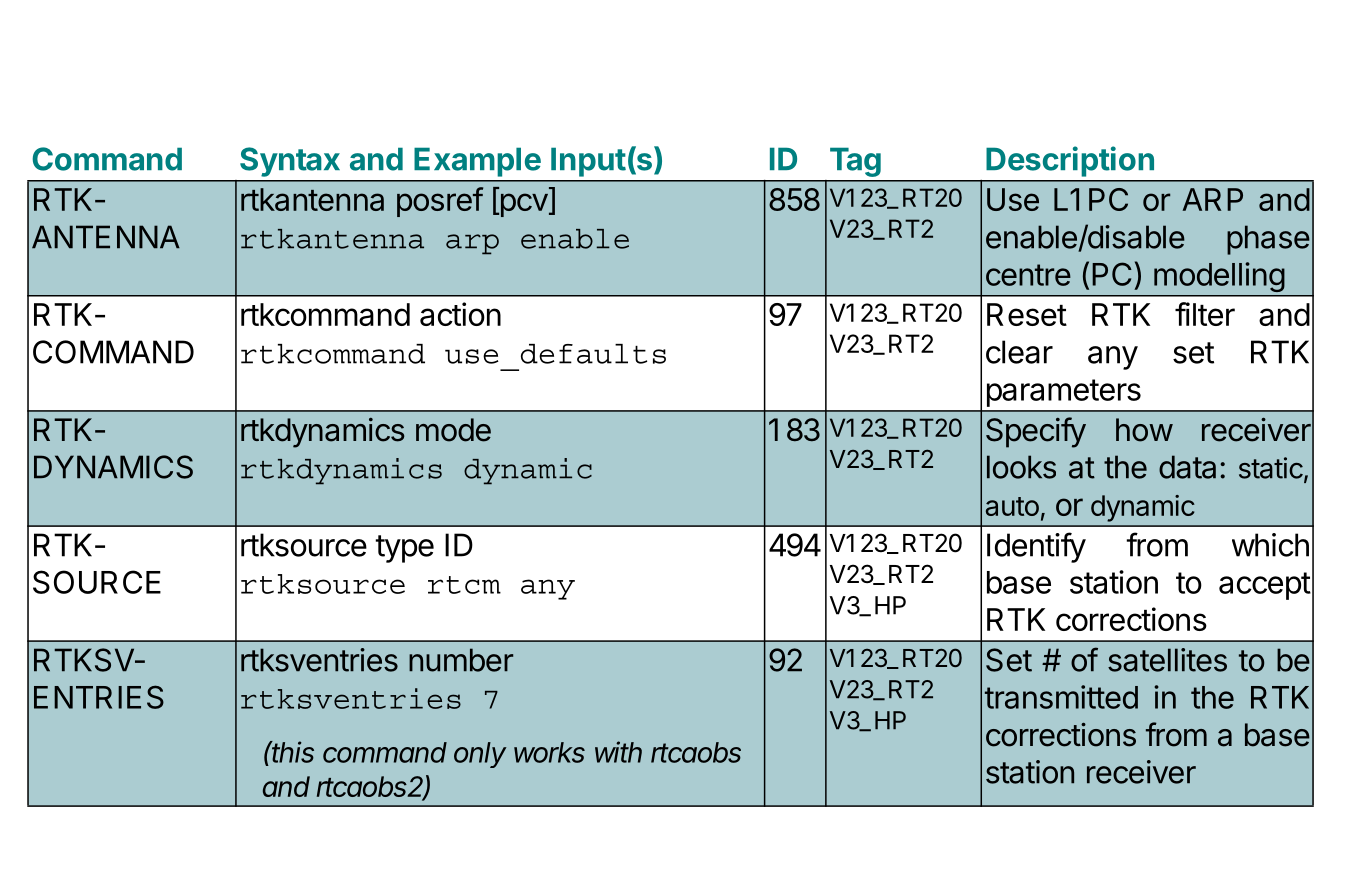 The image size is (1345, 896). I want to click on which, so click(1270, 545).
